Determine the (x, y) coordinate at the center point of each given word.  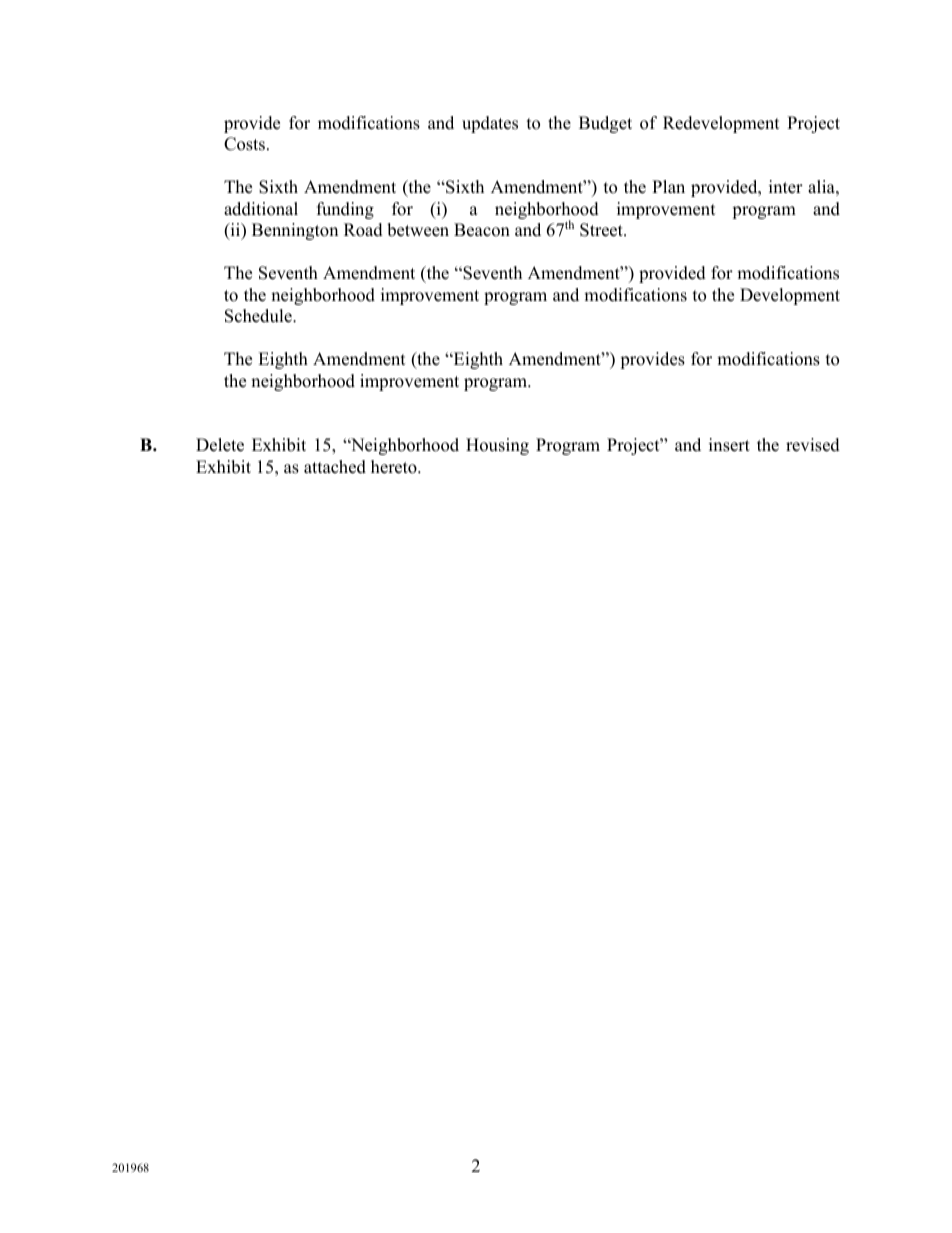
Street (602, 230)
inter (786, 187)
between (418, 230)
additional (261, 209)
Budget (605, 124)
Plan (668, 186)
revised (813, 445)
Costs (244, 144)
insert (729, 445)
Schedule (259, 316)
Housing (497, 446)
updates (490, 124)
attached (335, 467)
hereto (395, 467)
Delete (220, 445)
